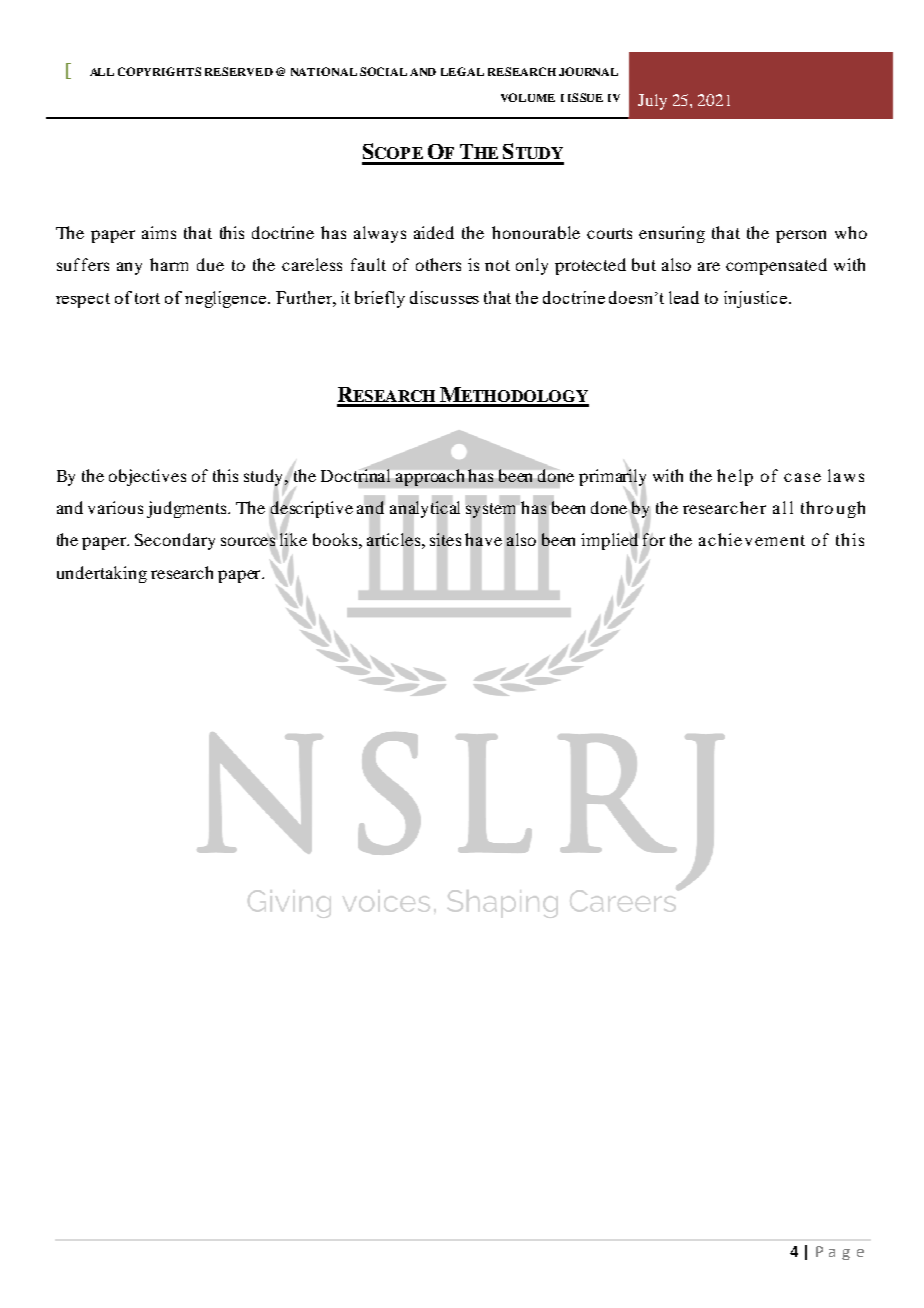 The height and width of the screenshot is (1308, 924). Describe the element at coordinates (147, 477) in the screenshot. I see `objectives` at that location.
